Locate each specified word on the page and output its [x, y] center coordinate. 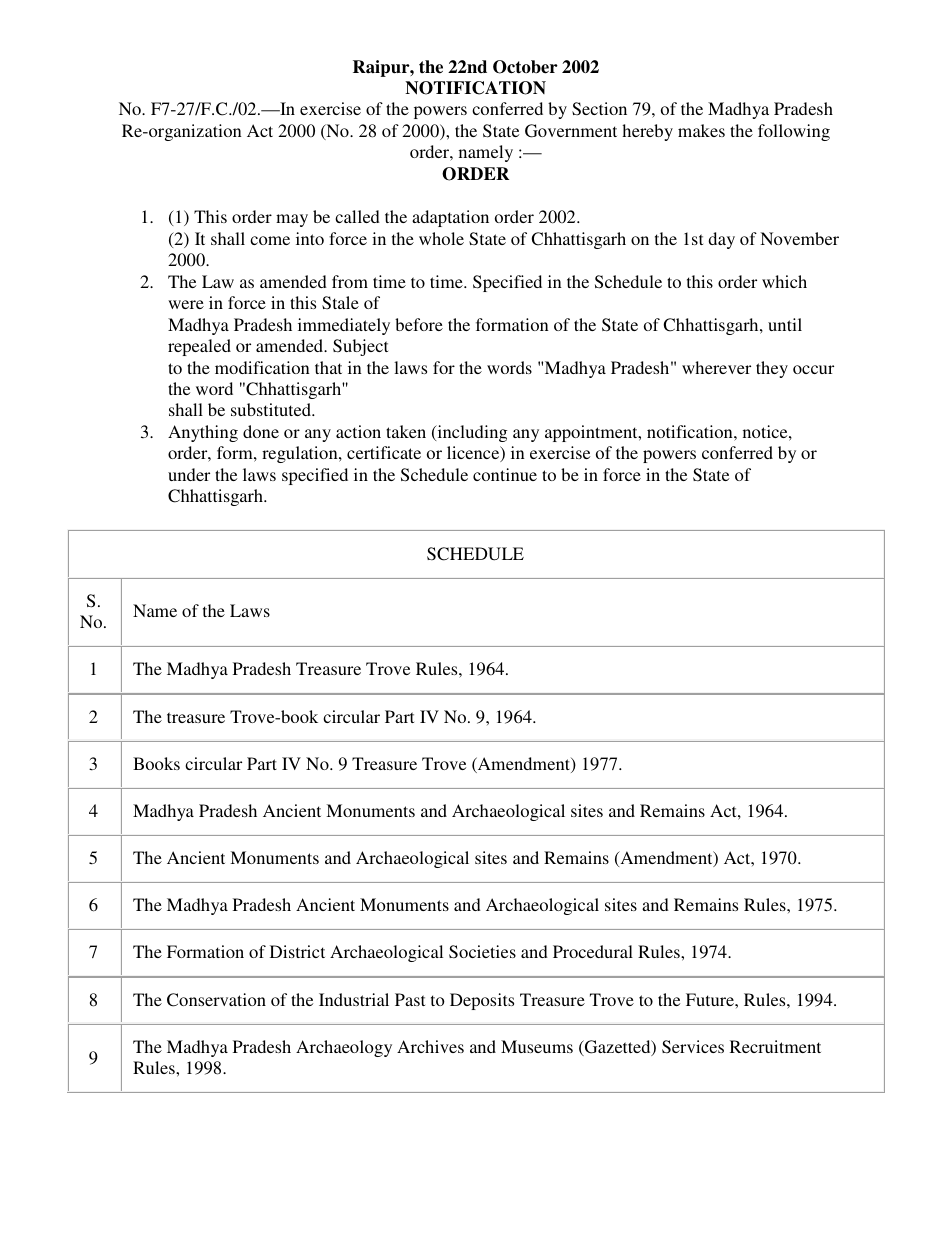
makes [701, 130]
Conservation [216, 1000]
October [525, 67]
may [292, 220]
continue [505, 474]
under [189, 474]
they [772, 369]
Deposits [482, 1001]
